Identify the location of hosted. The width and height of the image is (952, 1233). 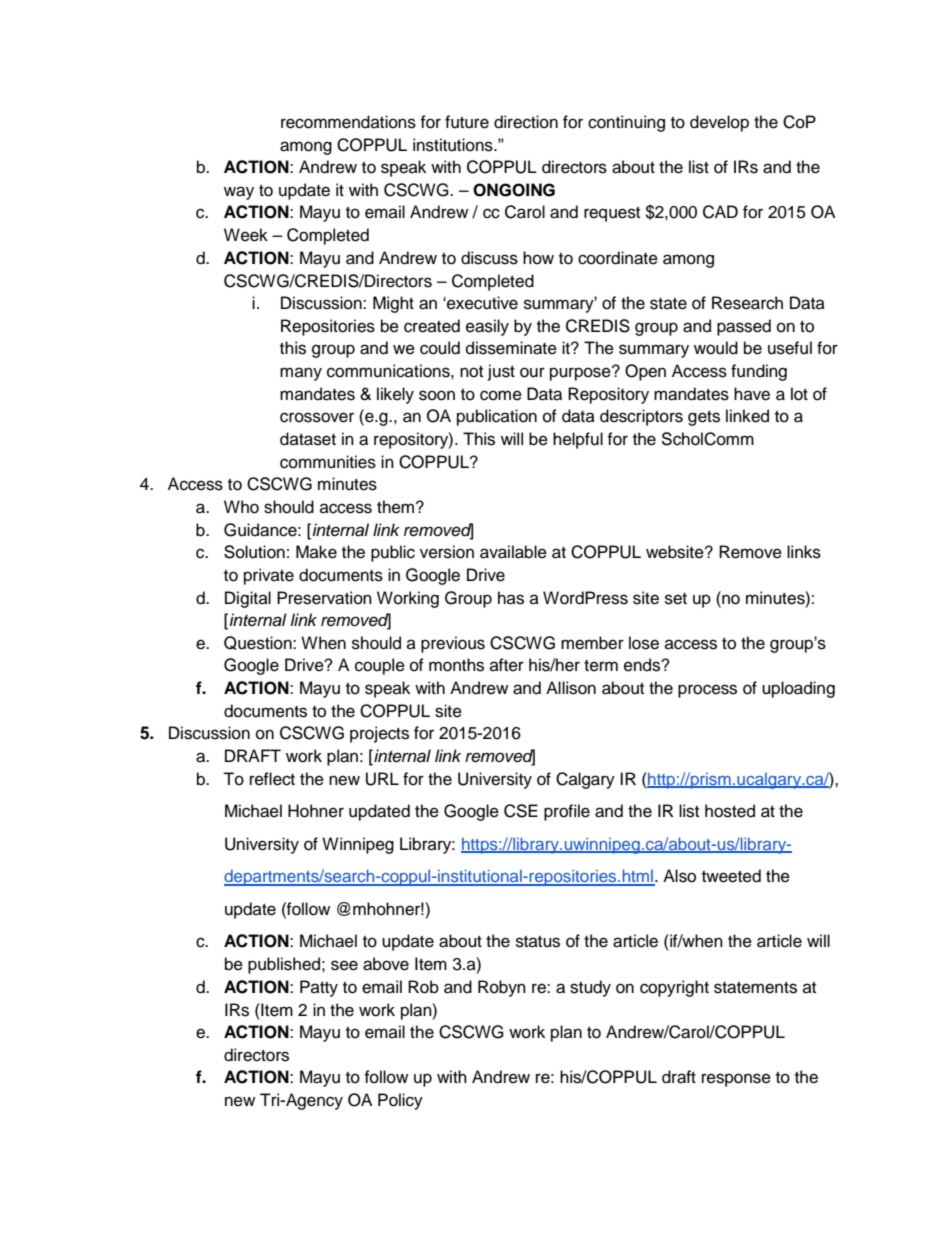
(730, 811).
